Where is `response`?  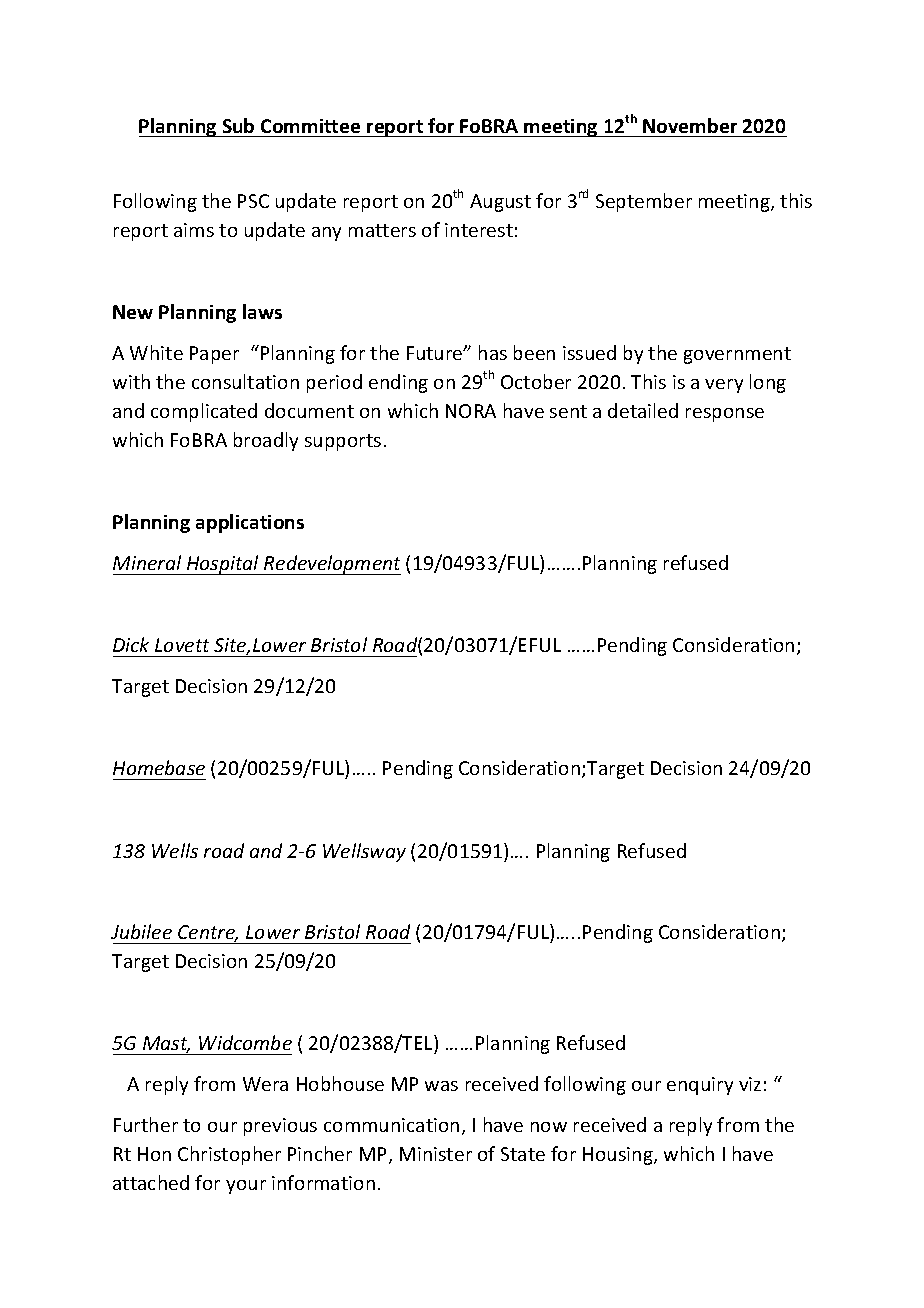 response is located at coordinates (725, 415).
